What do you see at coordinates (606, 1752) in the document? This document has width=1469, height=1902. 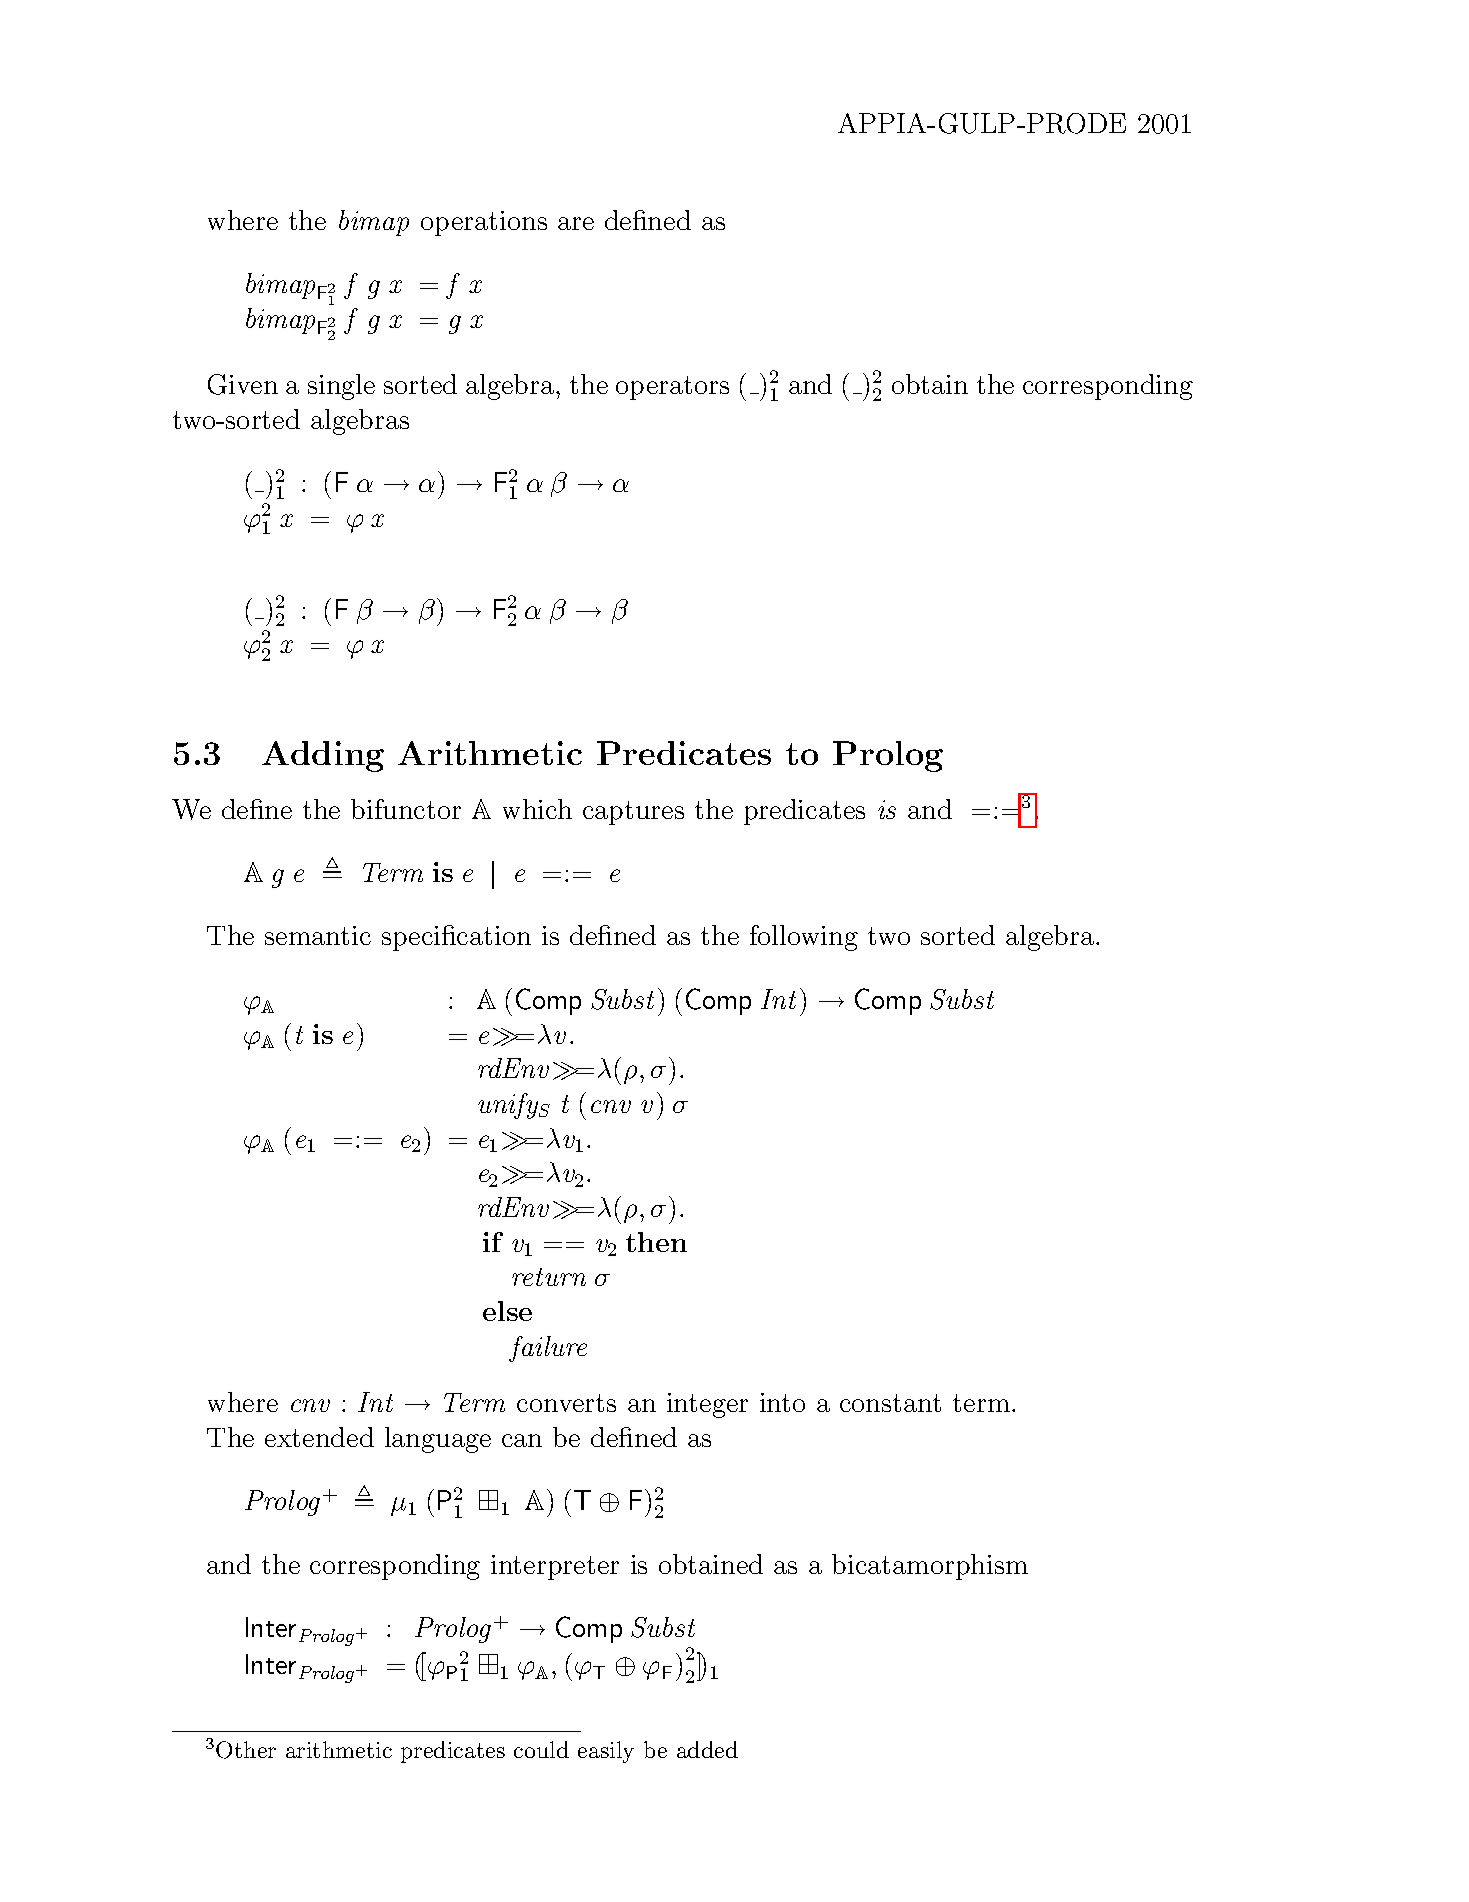 I see `easily` at bounding box center [606, 1752].
